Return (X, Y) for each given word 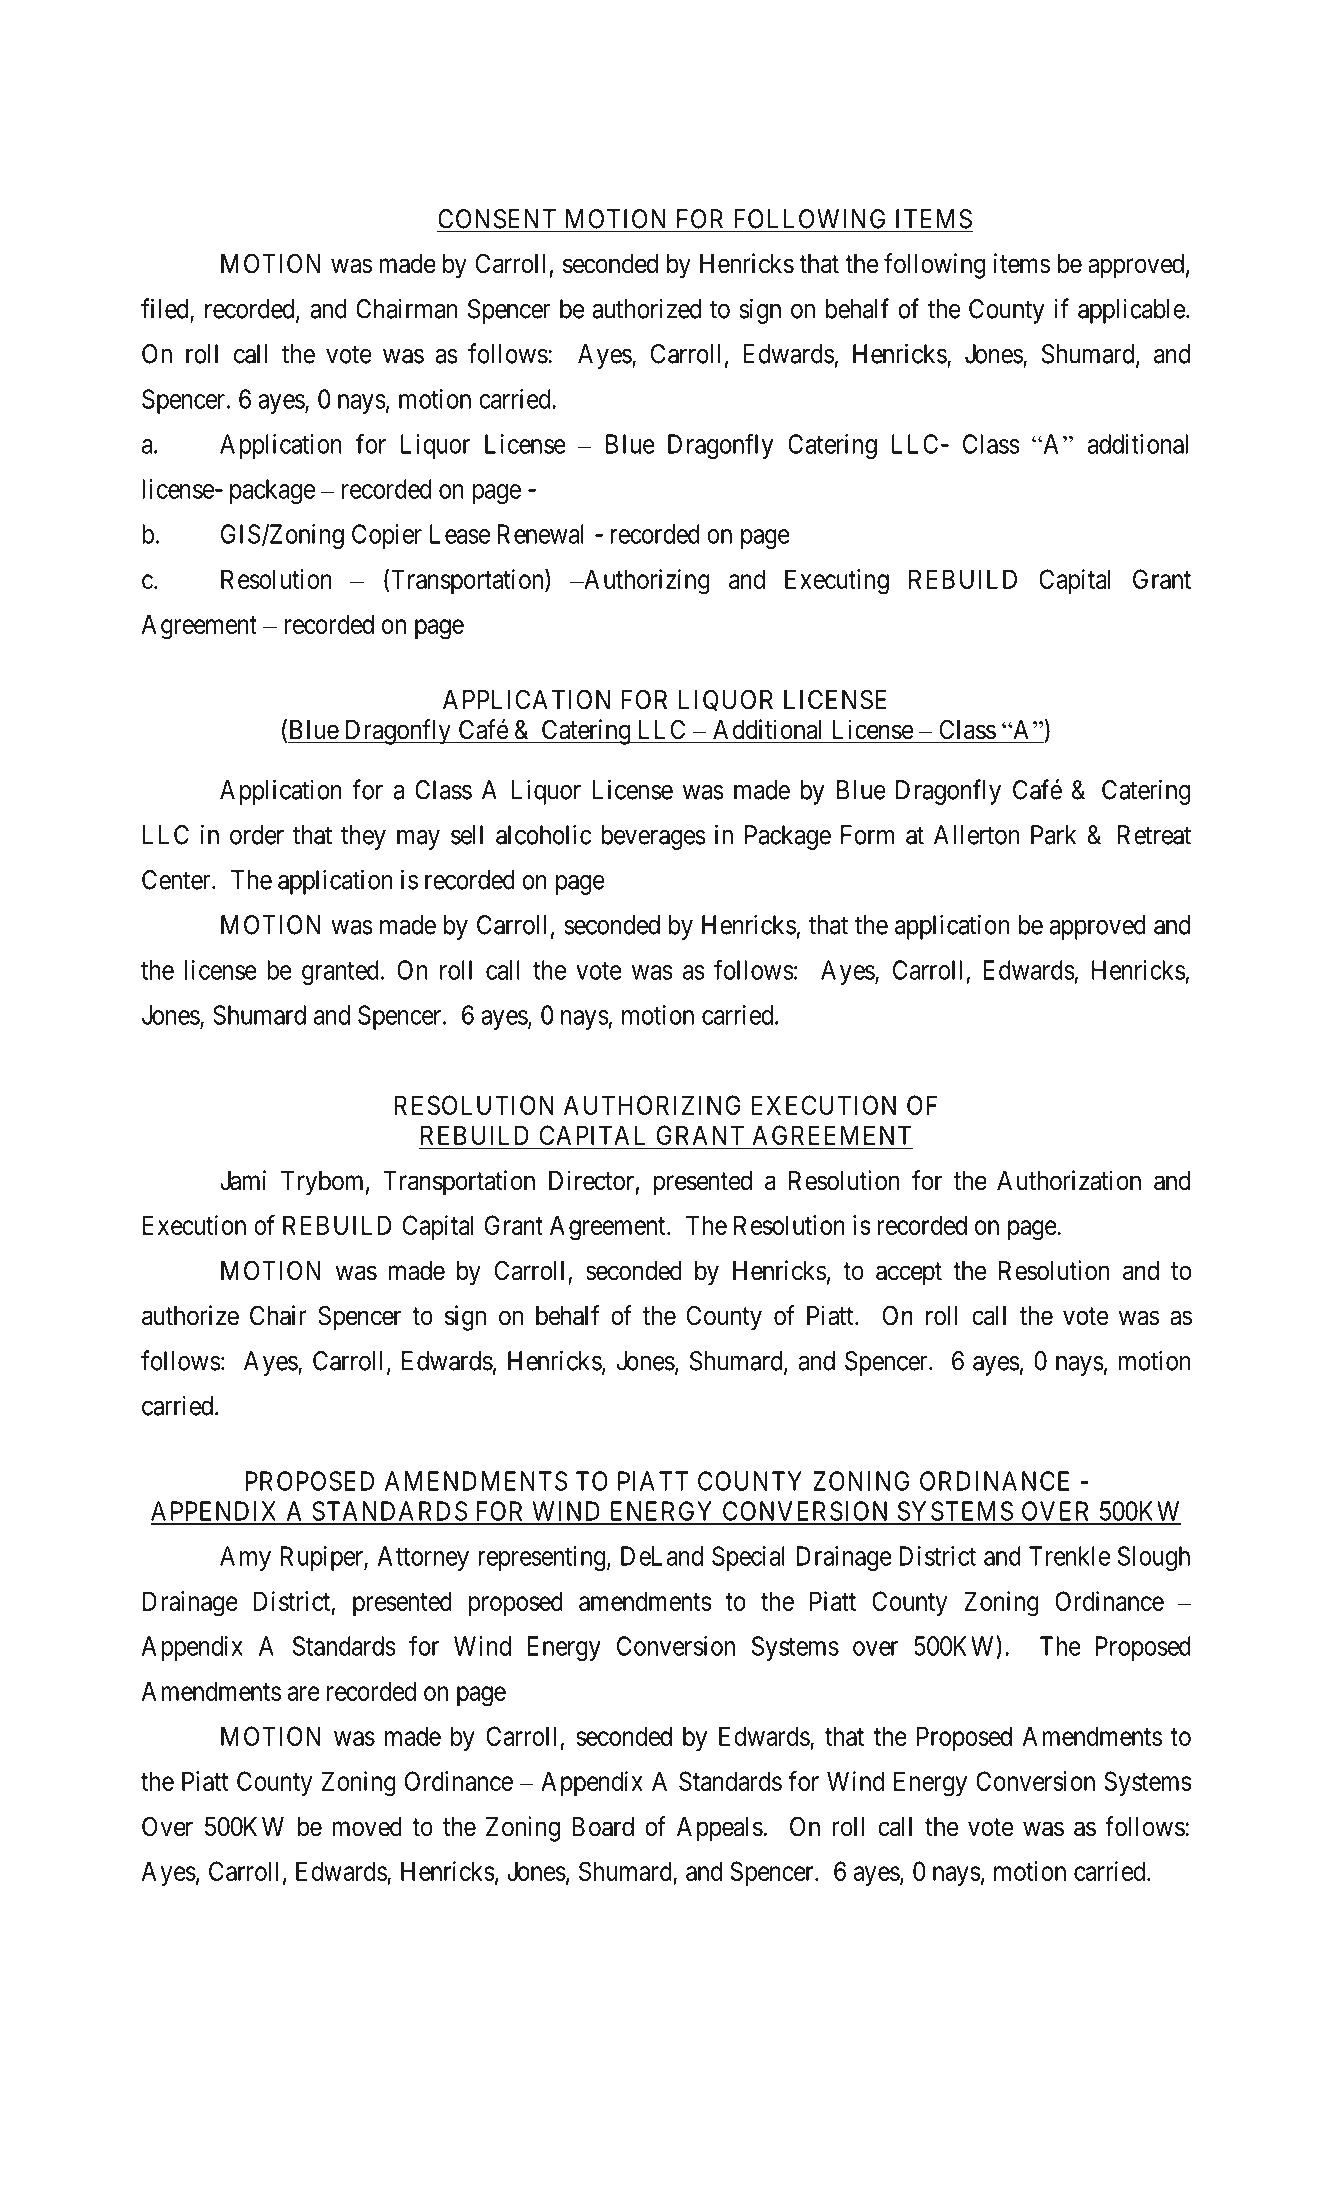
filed (166, 309)
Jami (243, 1180)
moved (367, 1827)
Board (603, 1827)
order (257, 835)
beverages (653, 837)
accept (909, 1274)
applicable (1131, 311)
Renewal (540, 534)
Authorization (1069, 1180)
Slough (1154, 1558)
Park (1053, 835)
